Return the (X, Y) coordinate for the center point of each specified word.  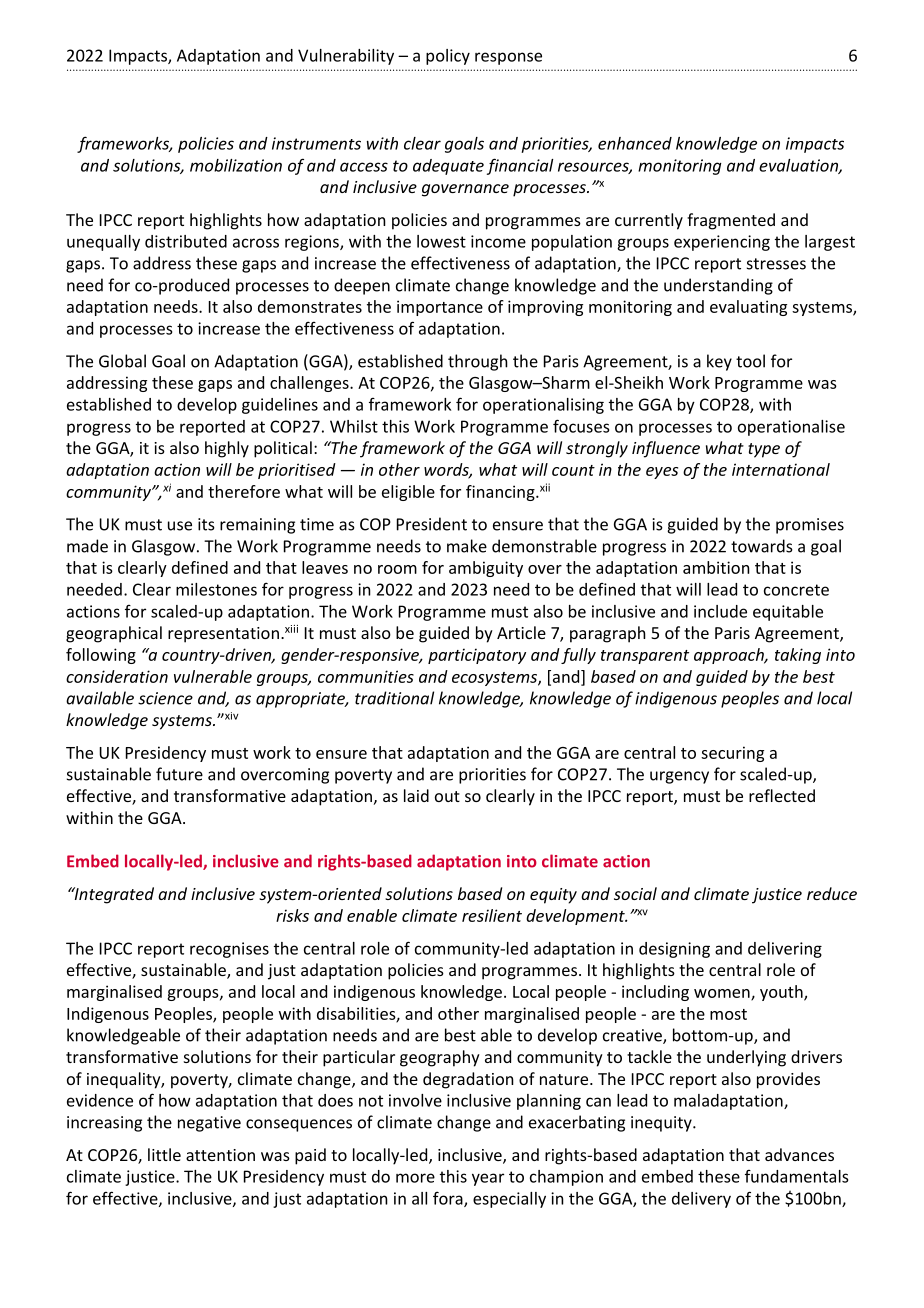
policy (448, 57)
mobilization (236, 165)
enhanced (635, 143)
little (164, 1154)
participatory (477, 656)
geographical (114, 634)
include (720, 611)
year (488, 1179)
